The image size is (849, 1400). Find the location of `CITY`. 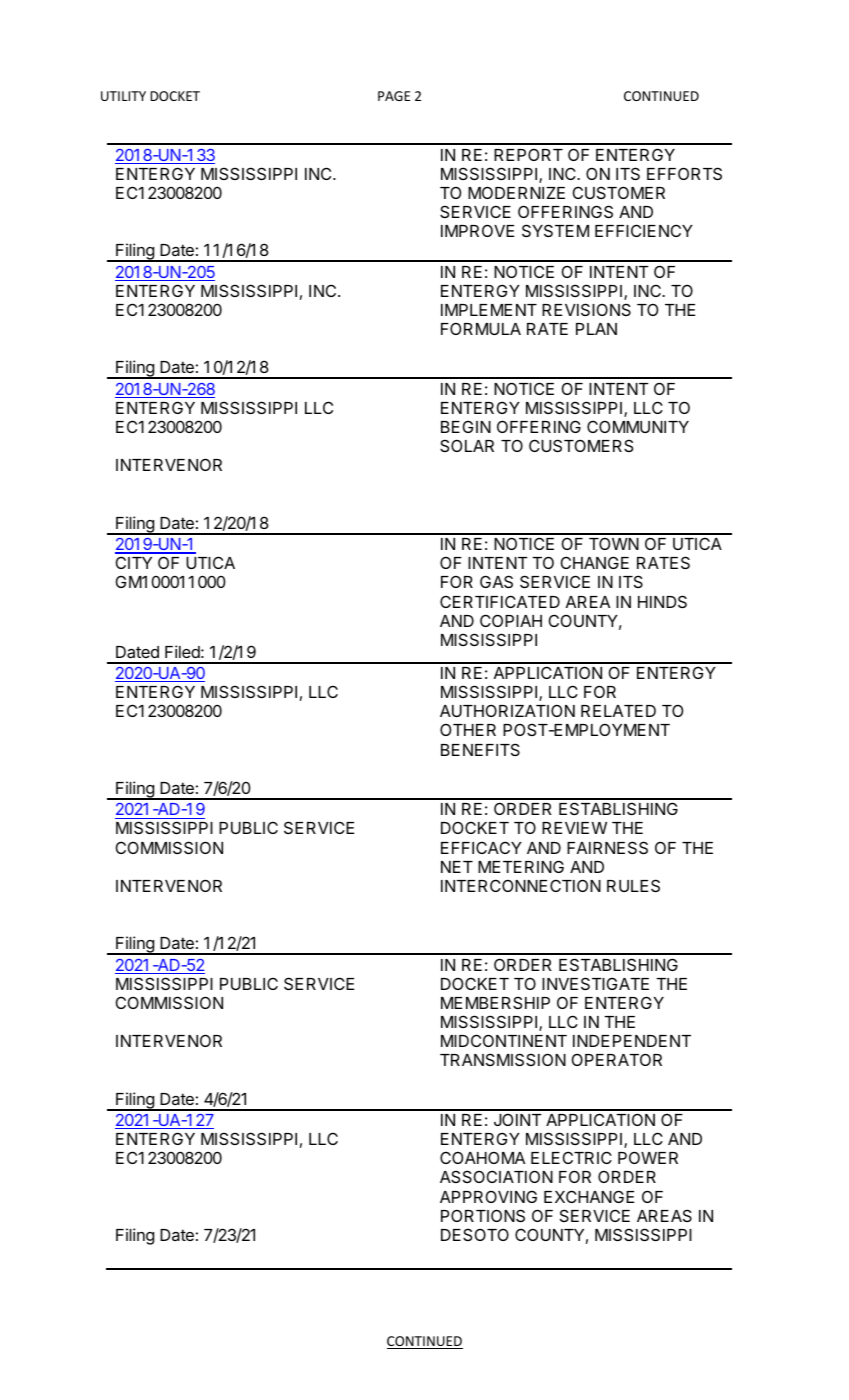

CITY is located at coordinates (134, 562).
